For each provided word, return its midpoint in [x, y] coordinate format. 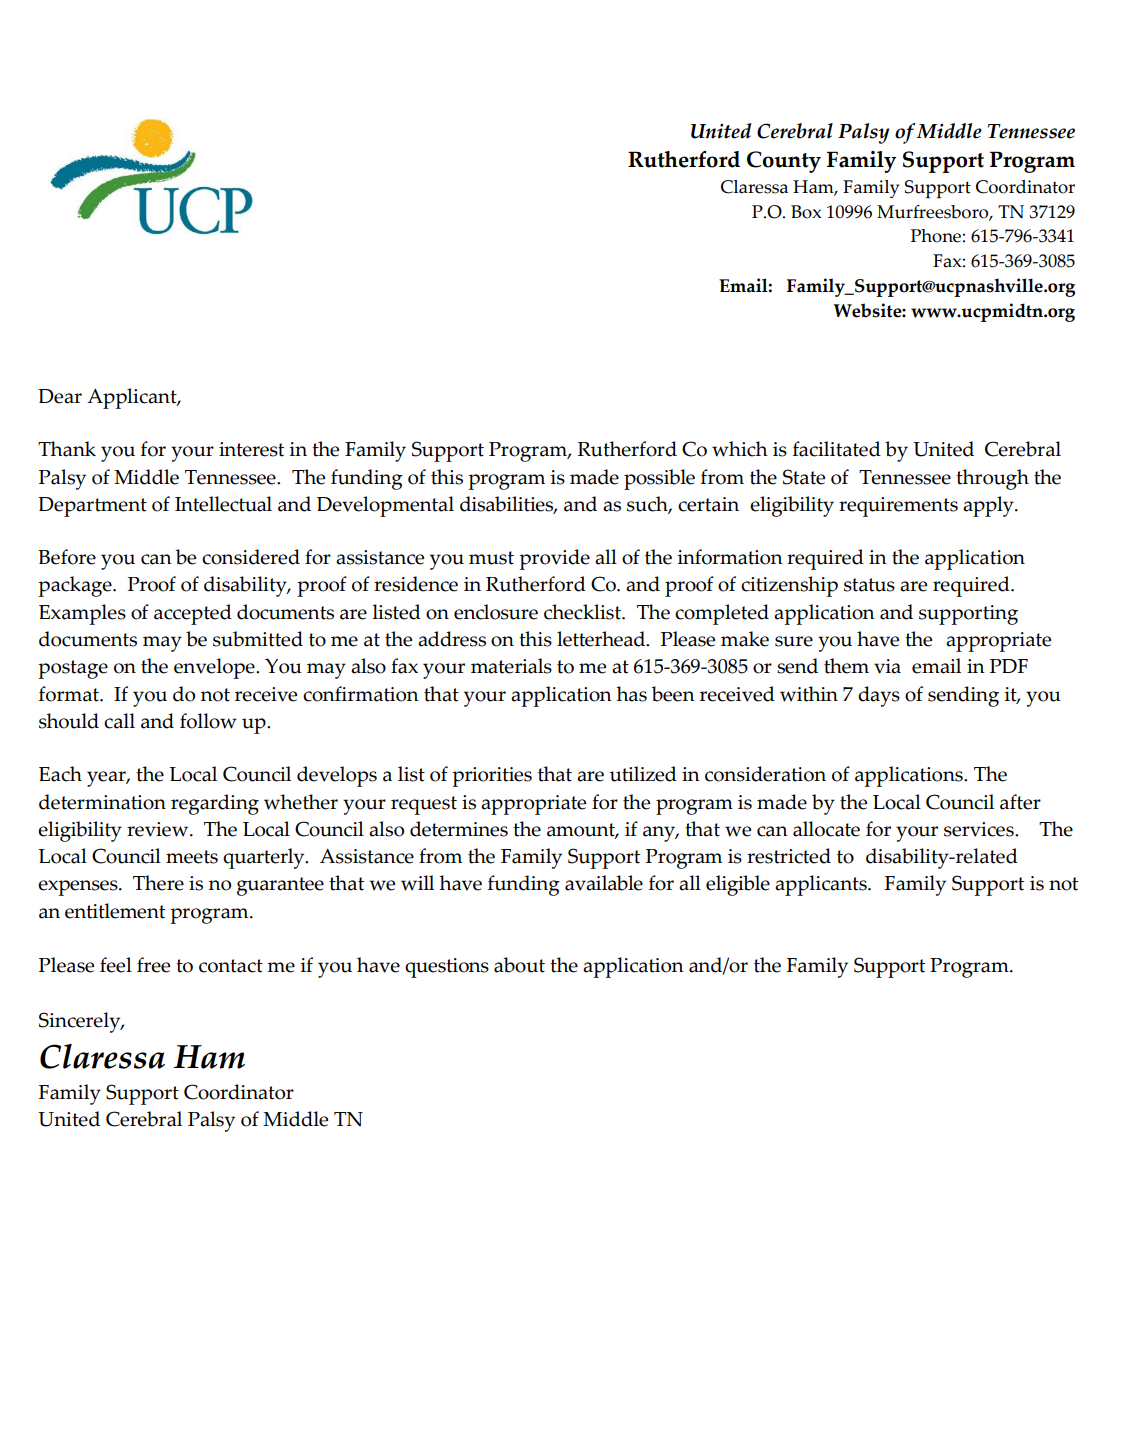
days [879, 696]
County [784, 162]
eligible [738, 885]
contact [231, 966]
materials [511, 666]
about [519, 965]
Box [806, 212]
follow [208, 721]
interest [251, 449]
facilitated [837, 449]
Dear [60, 396]
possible [659, 479]
